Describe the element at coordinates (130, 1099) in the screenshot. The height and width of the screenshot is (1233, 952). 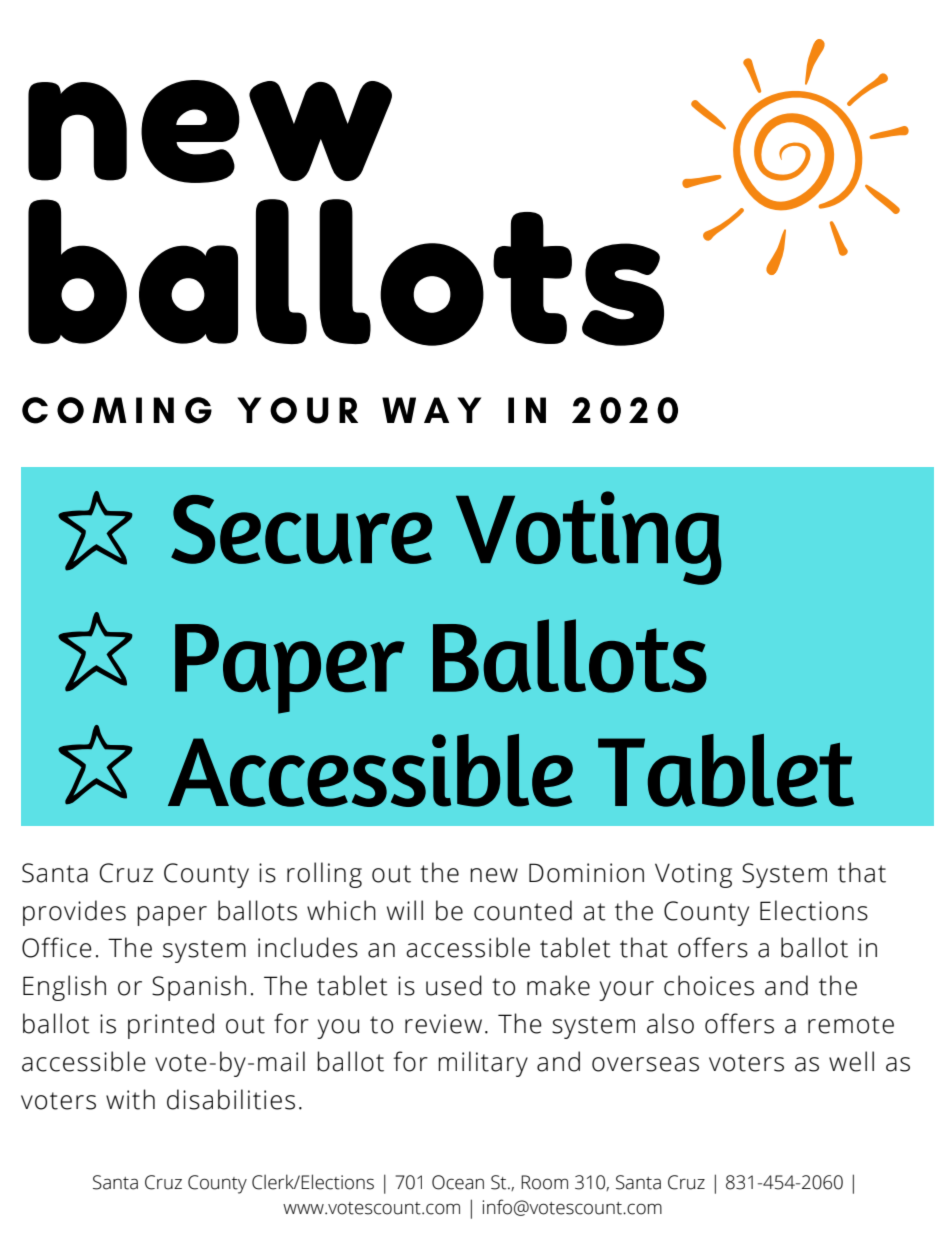
I see `with` at that location.
